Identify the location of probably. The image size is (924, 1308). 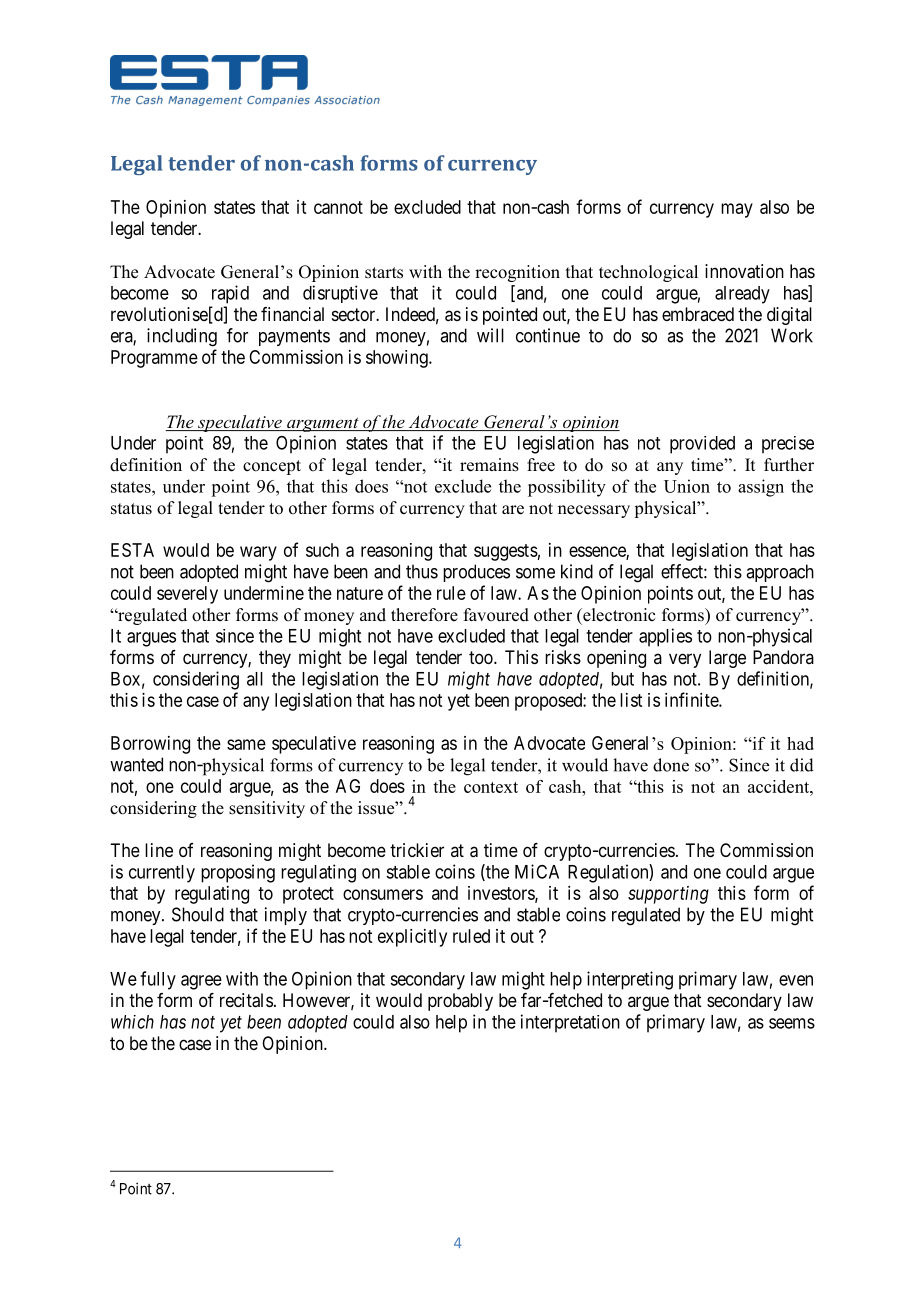
(460, 1002).
